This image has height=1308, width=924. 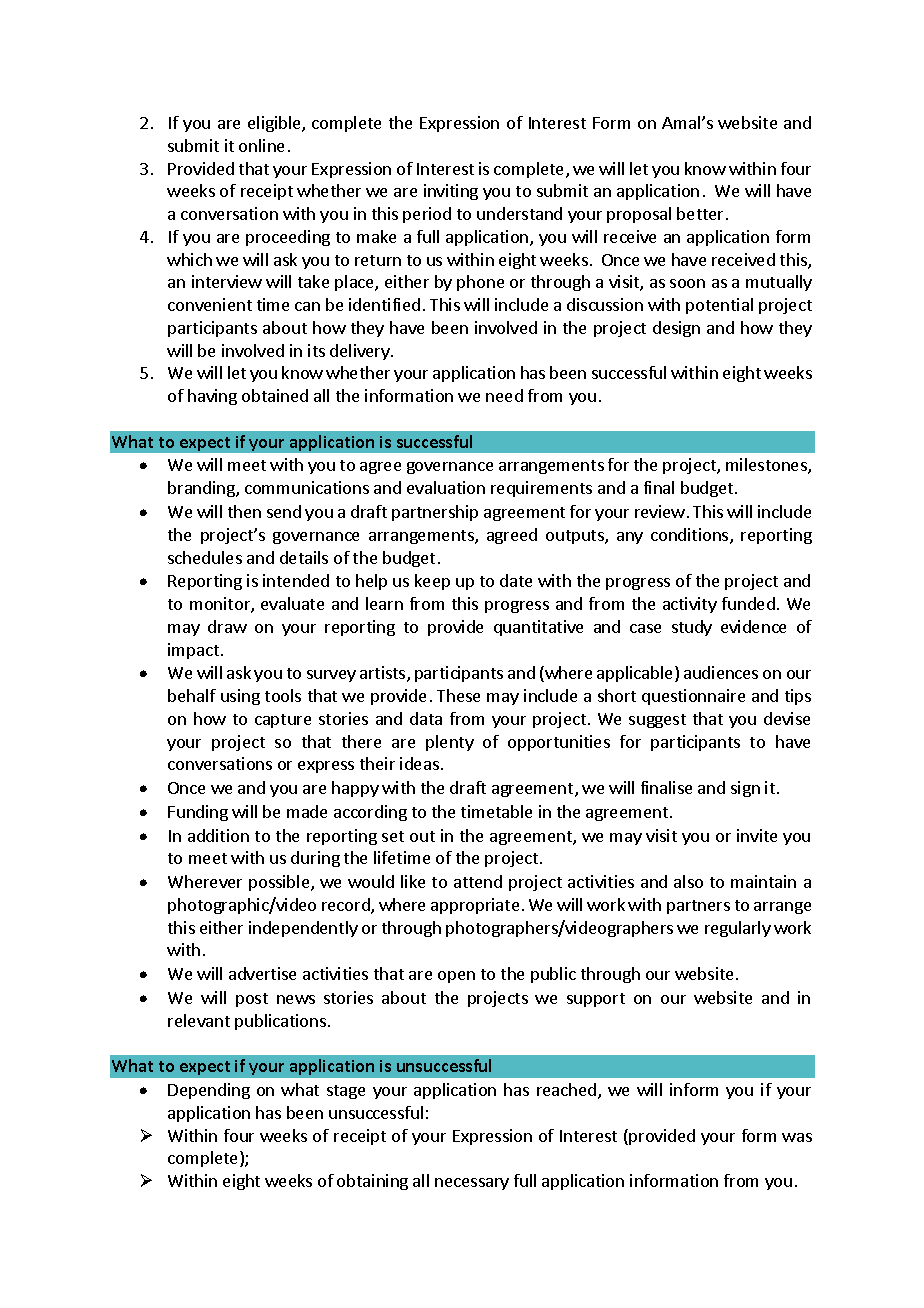 What do you see at coordinates (244, 511) in the image?
I see `then` at bounding box center [244, 511].
